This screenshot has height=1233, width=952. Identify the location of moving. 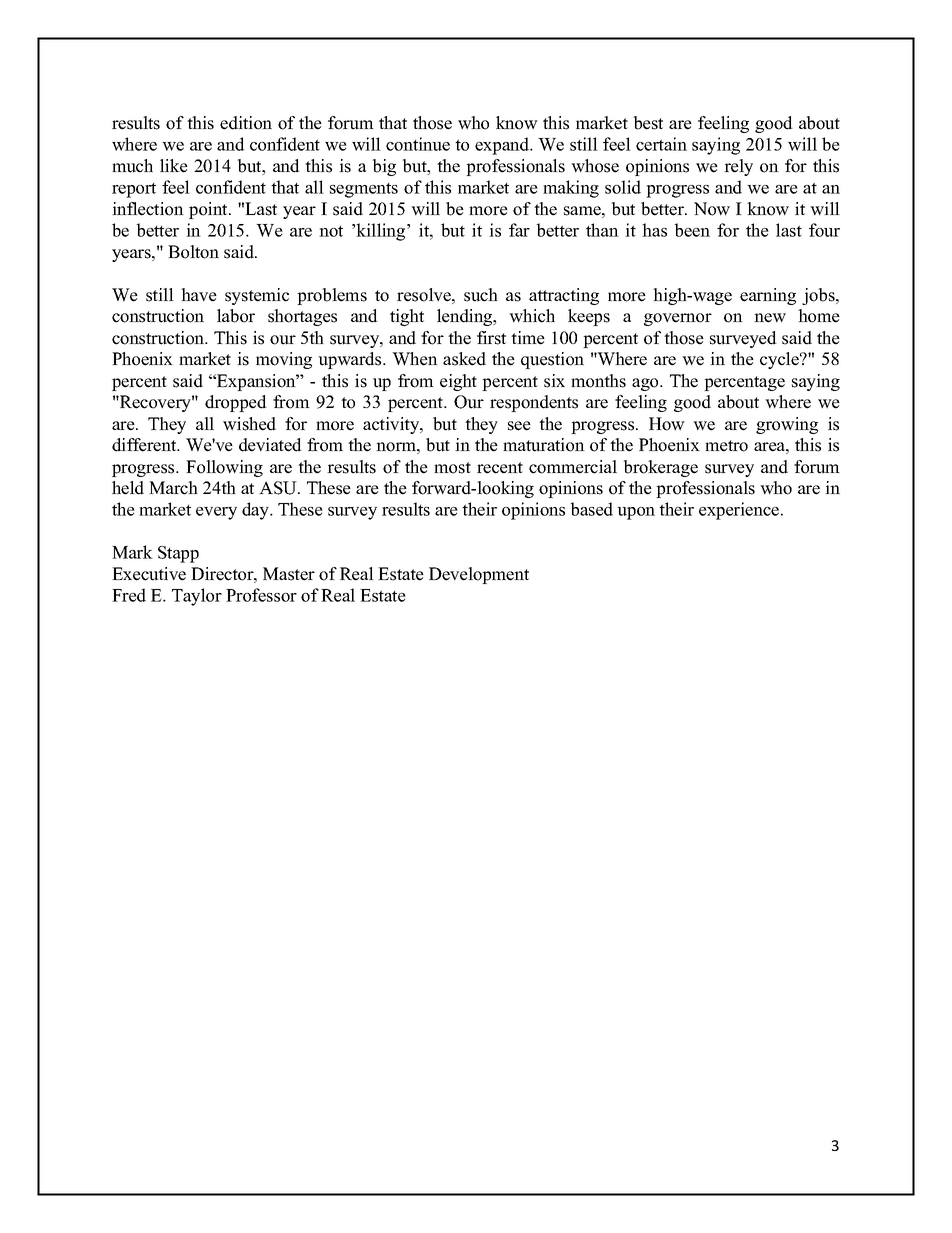
(284, 360).
